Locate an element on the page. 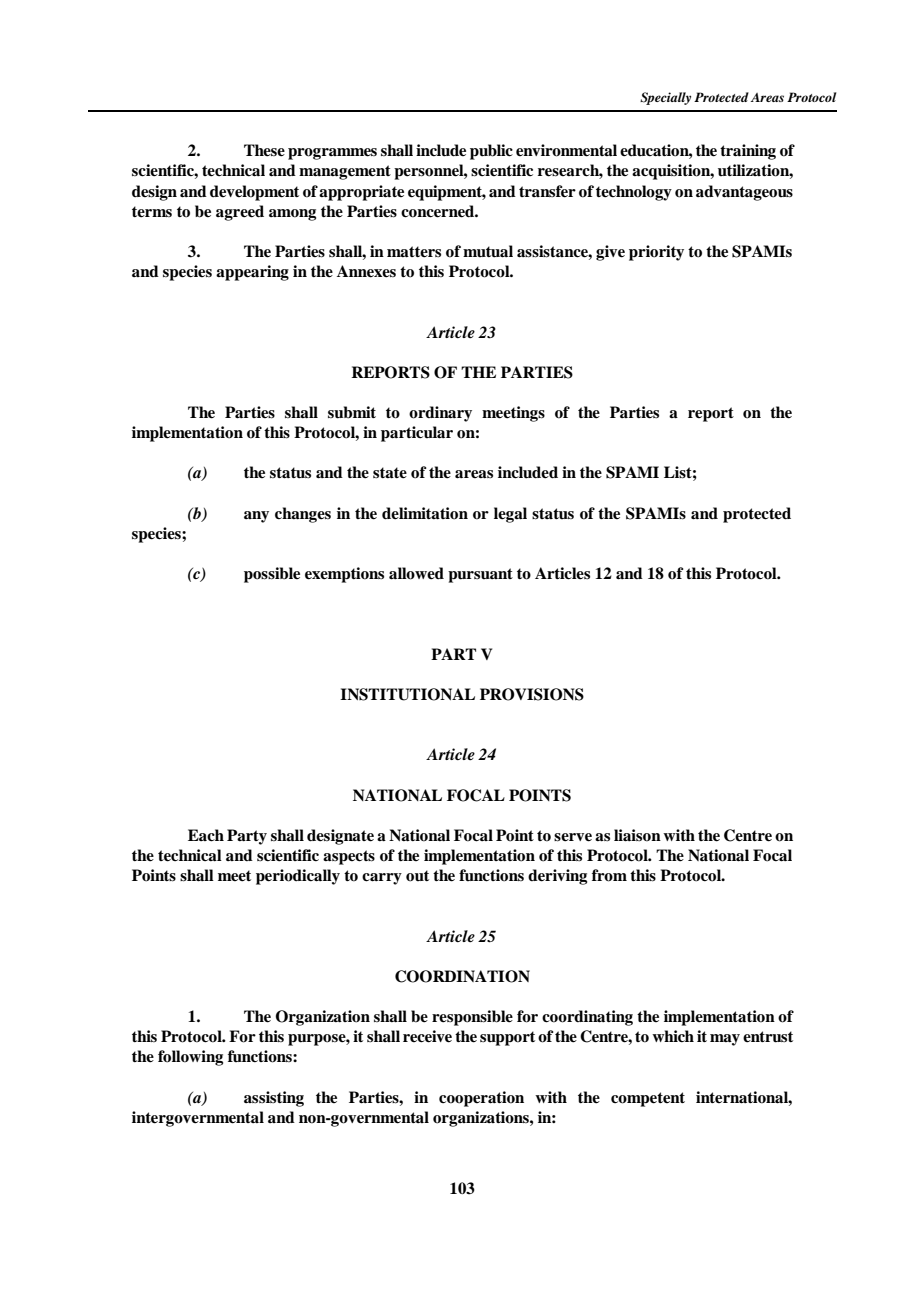 The image size is (924, 1308). following is located at coordinates (190, 1058).
